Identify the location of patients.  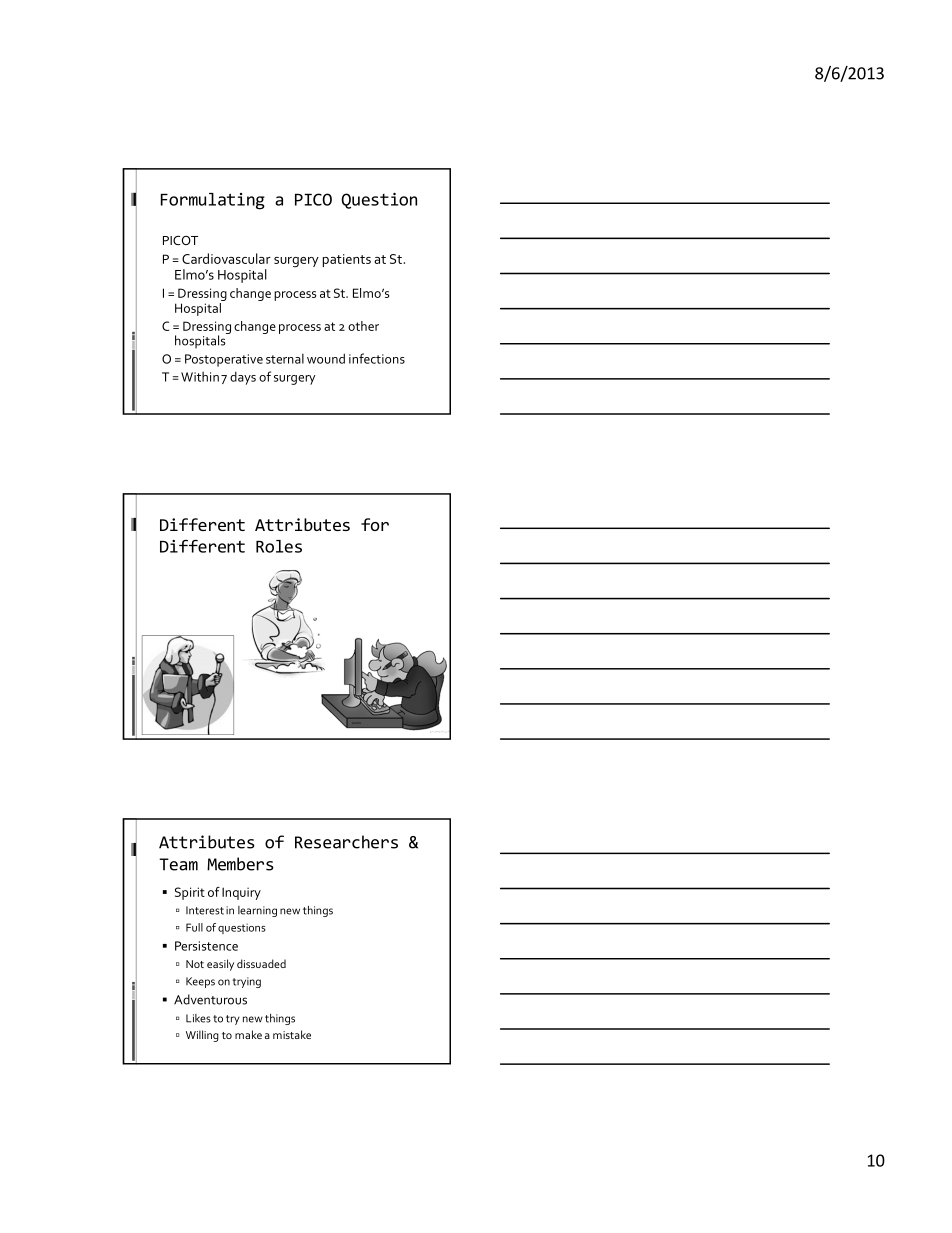
(347, 260).
